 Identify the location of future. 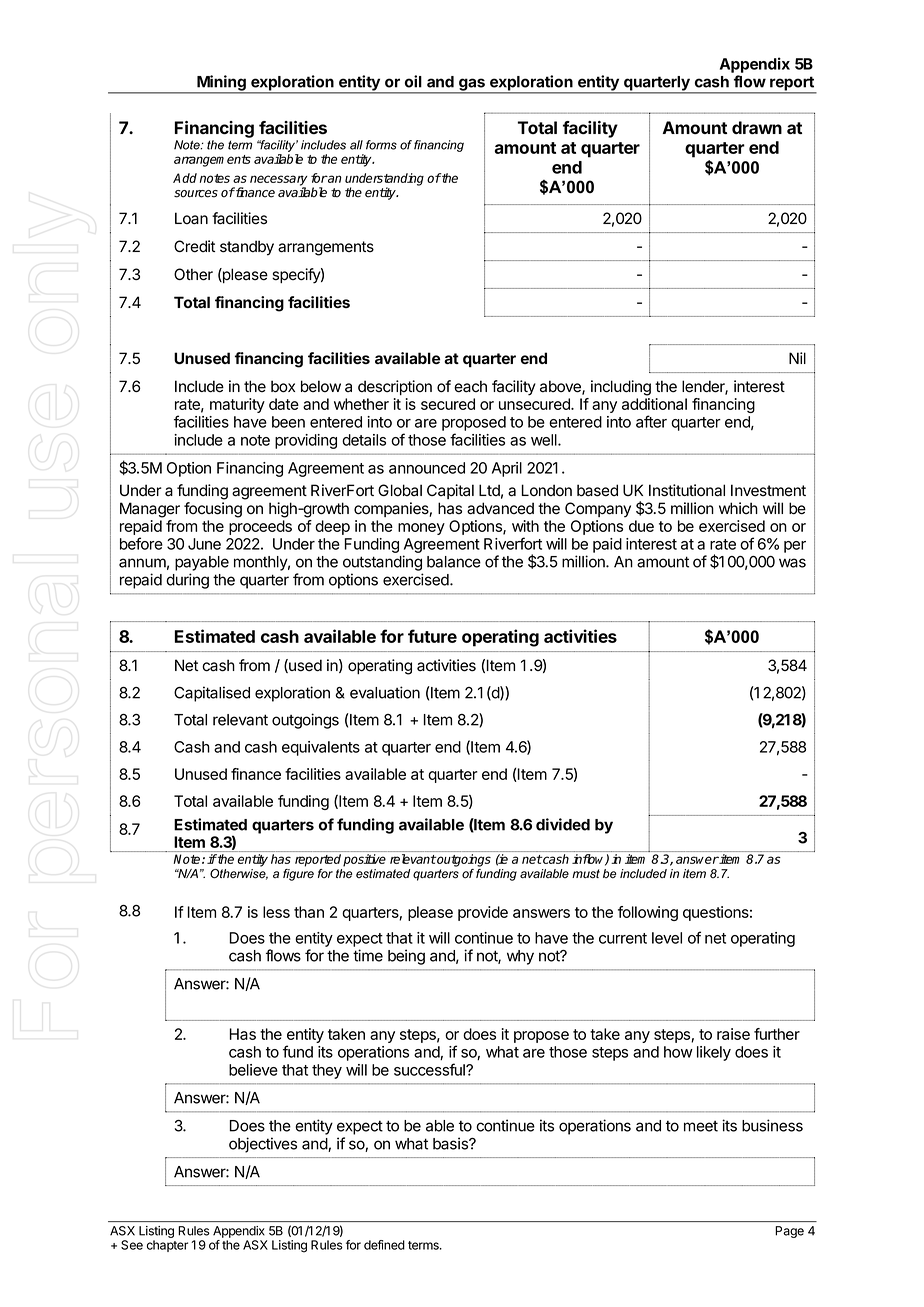
(432, 636).
